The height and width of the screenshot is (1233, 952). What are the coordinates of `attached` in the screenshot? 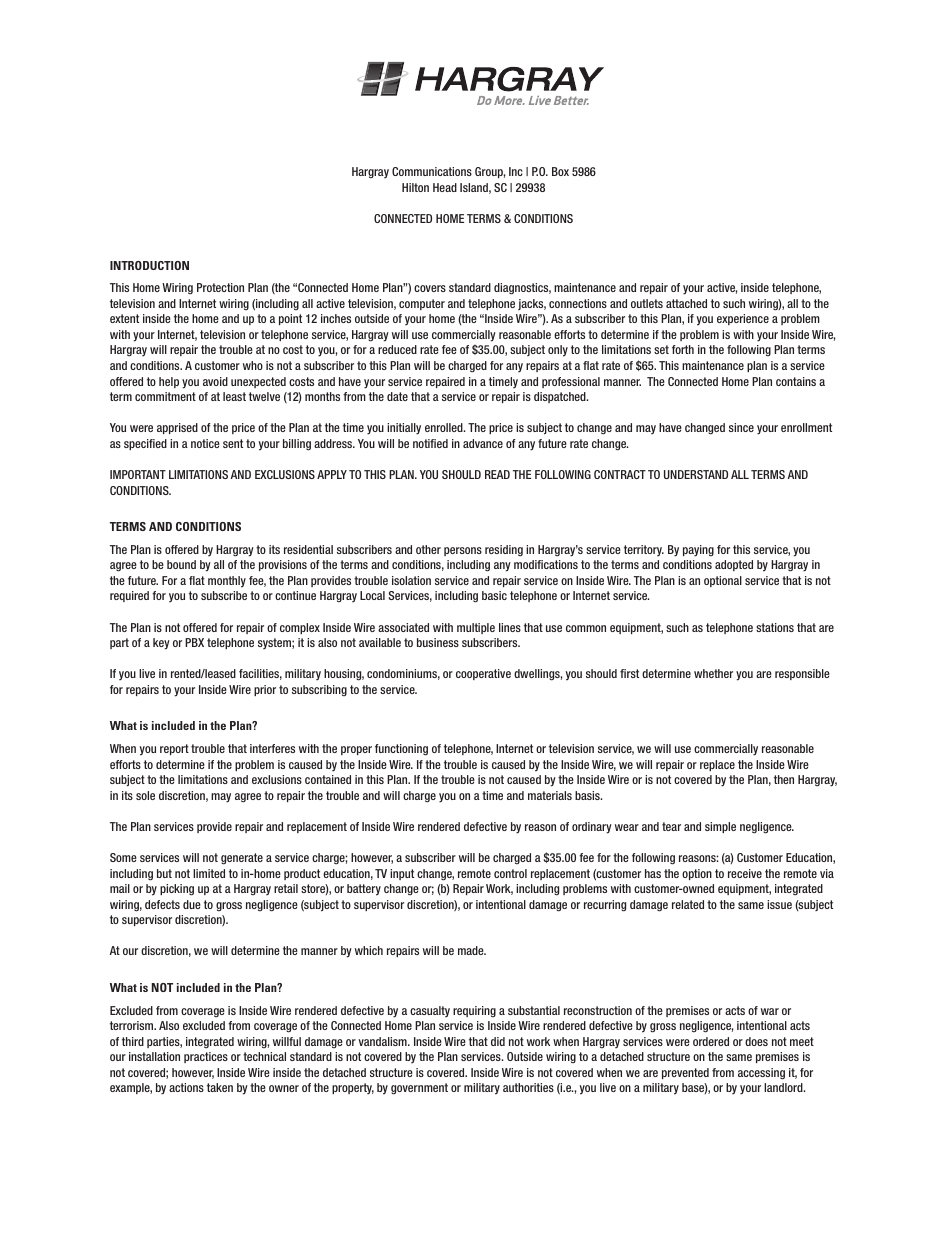 It's located at (686, 303).
